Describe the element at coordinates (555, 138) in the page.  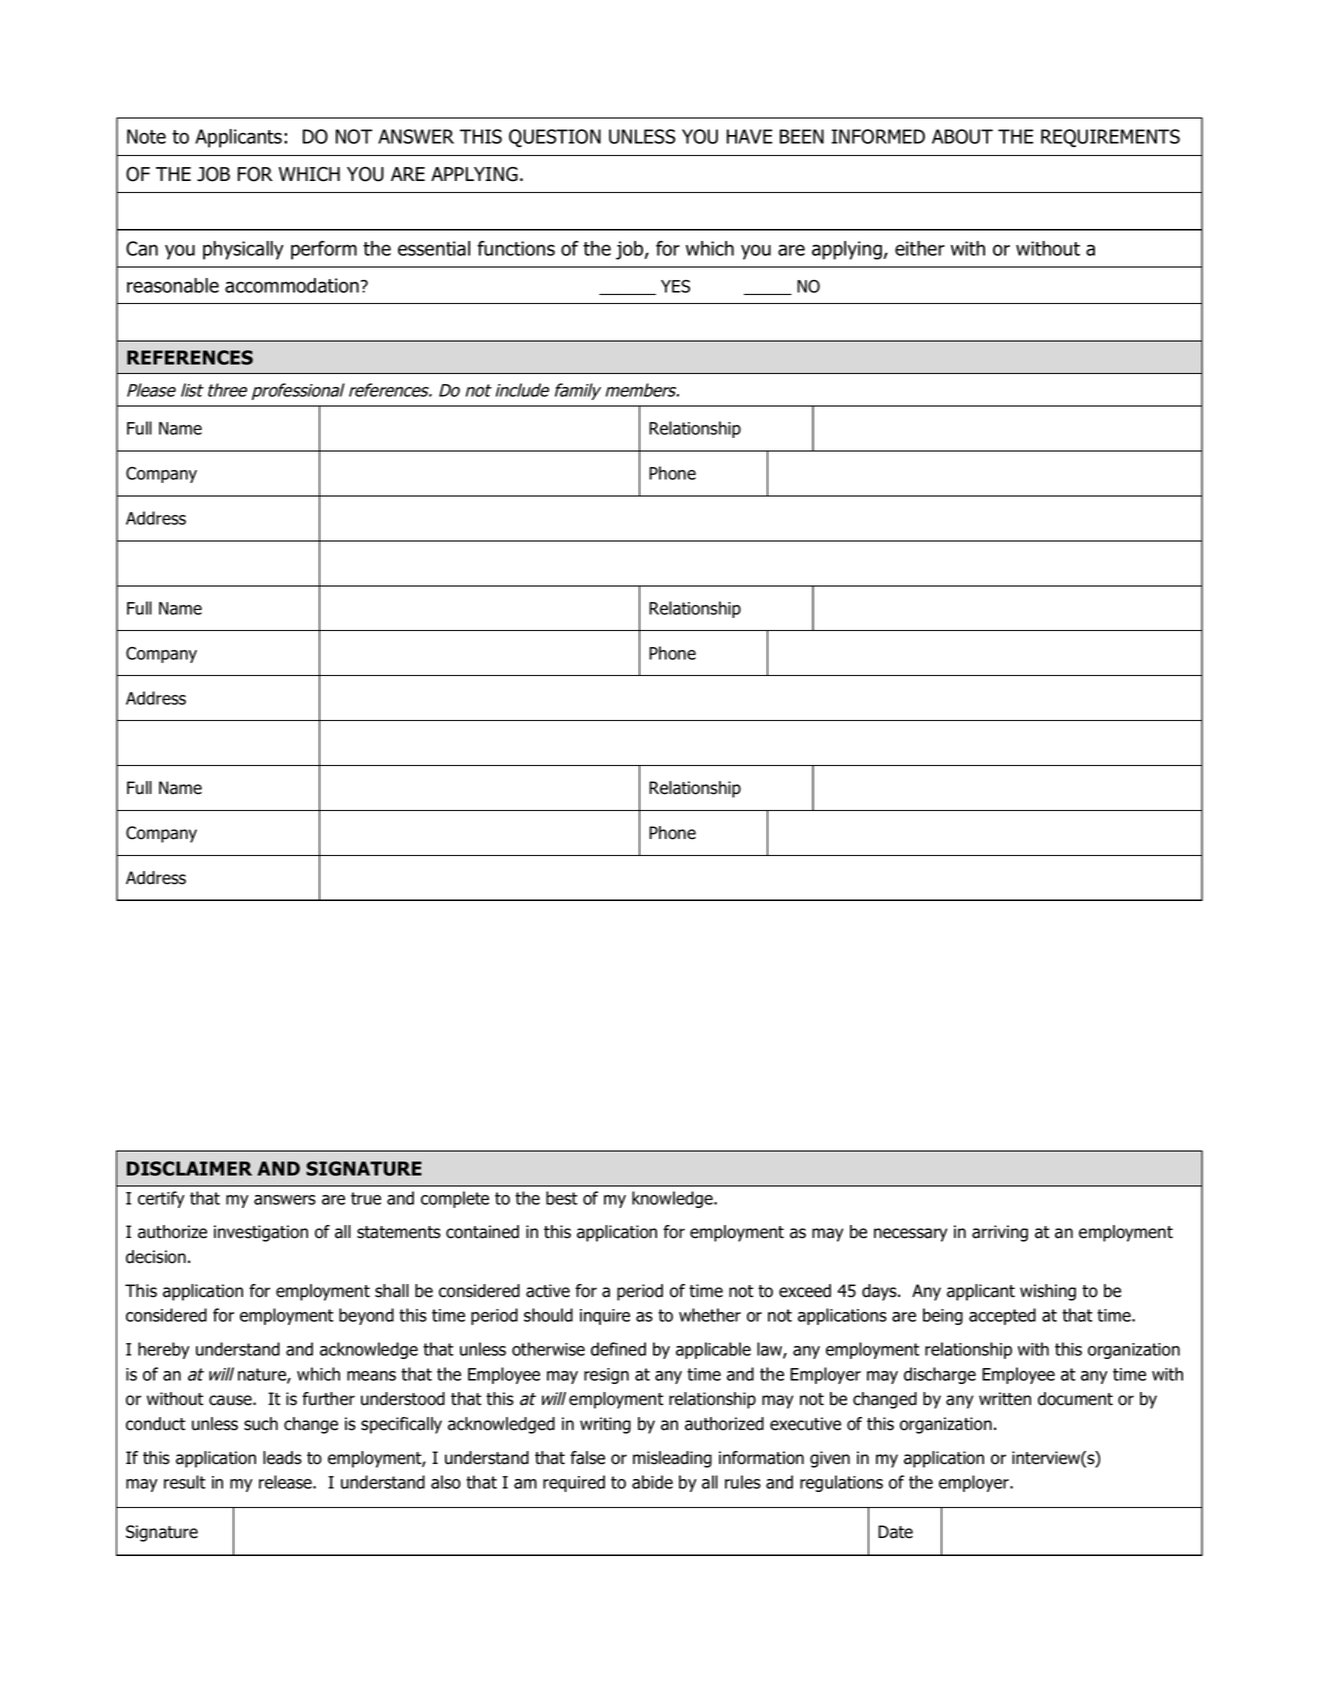
I see `QUESTION` at that location.
